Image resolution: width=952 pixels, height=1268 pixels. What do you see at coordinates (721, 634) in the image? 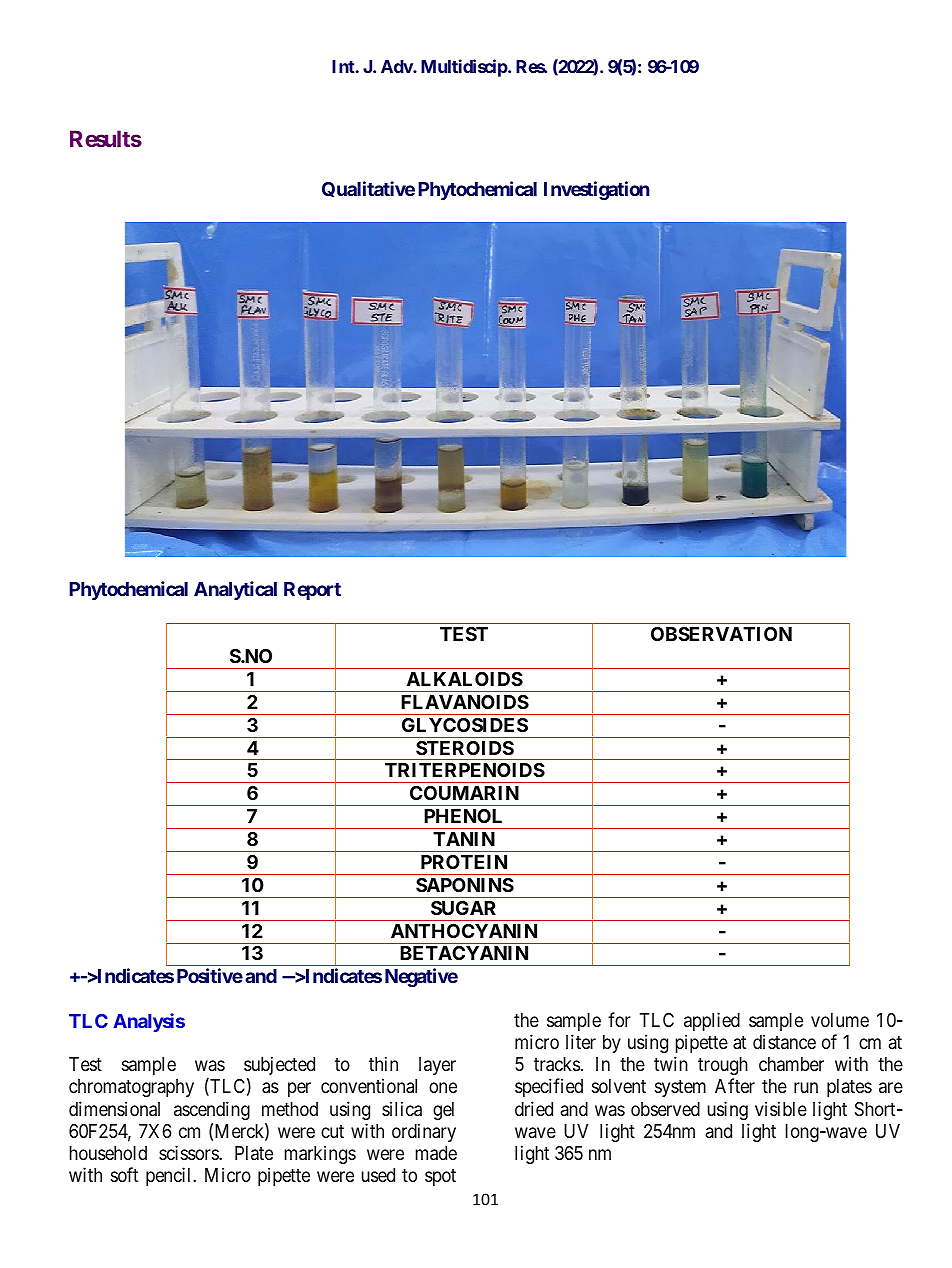
I see `OBSERVATION` at bounding box center [721, 634].
